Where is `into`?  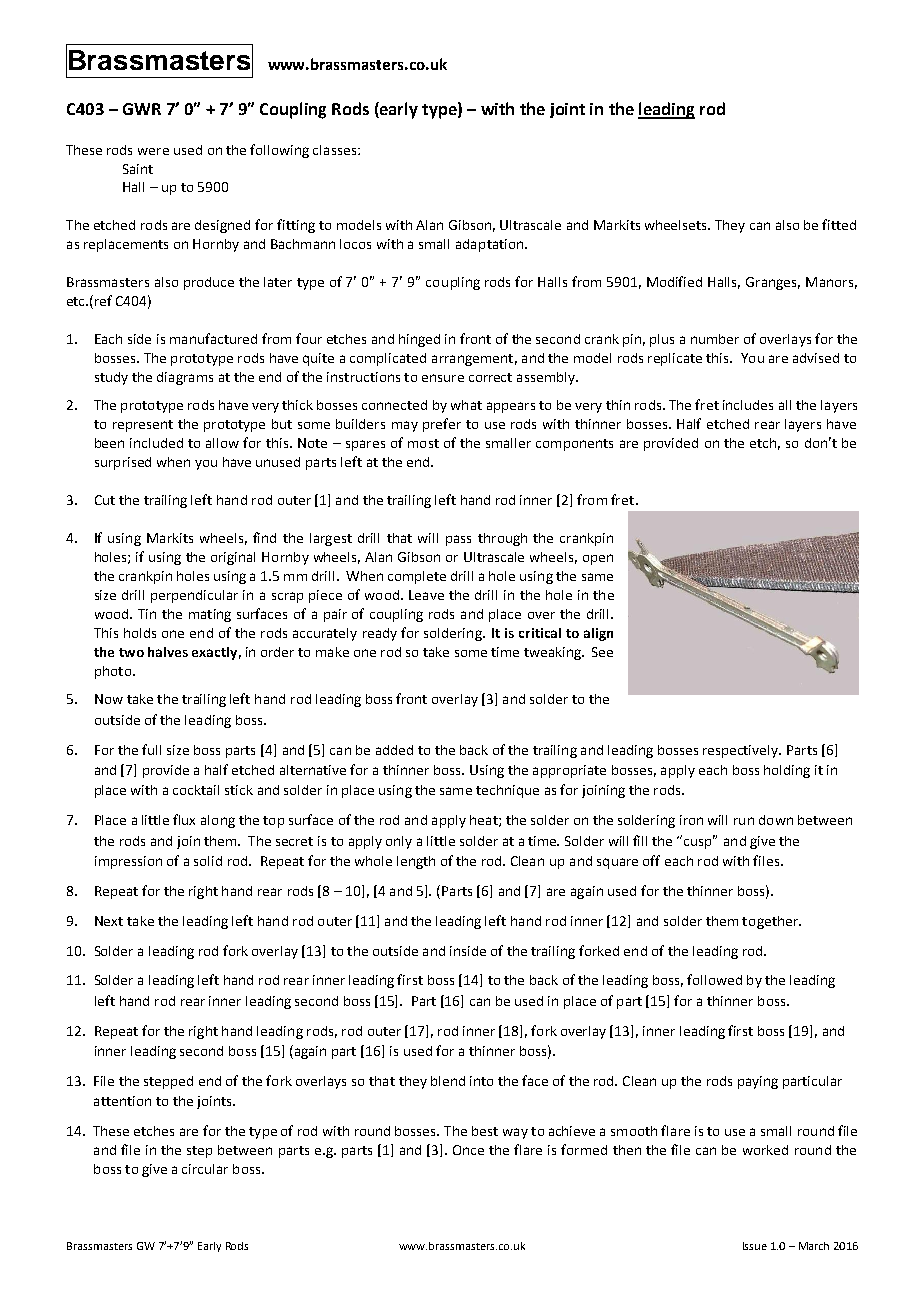 into is located at coordinates (481, 1081).
